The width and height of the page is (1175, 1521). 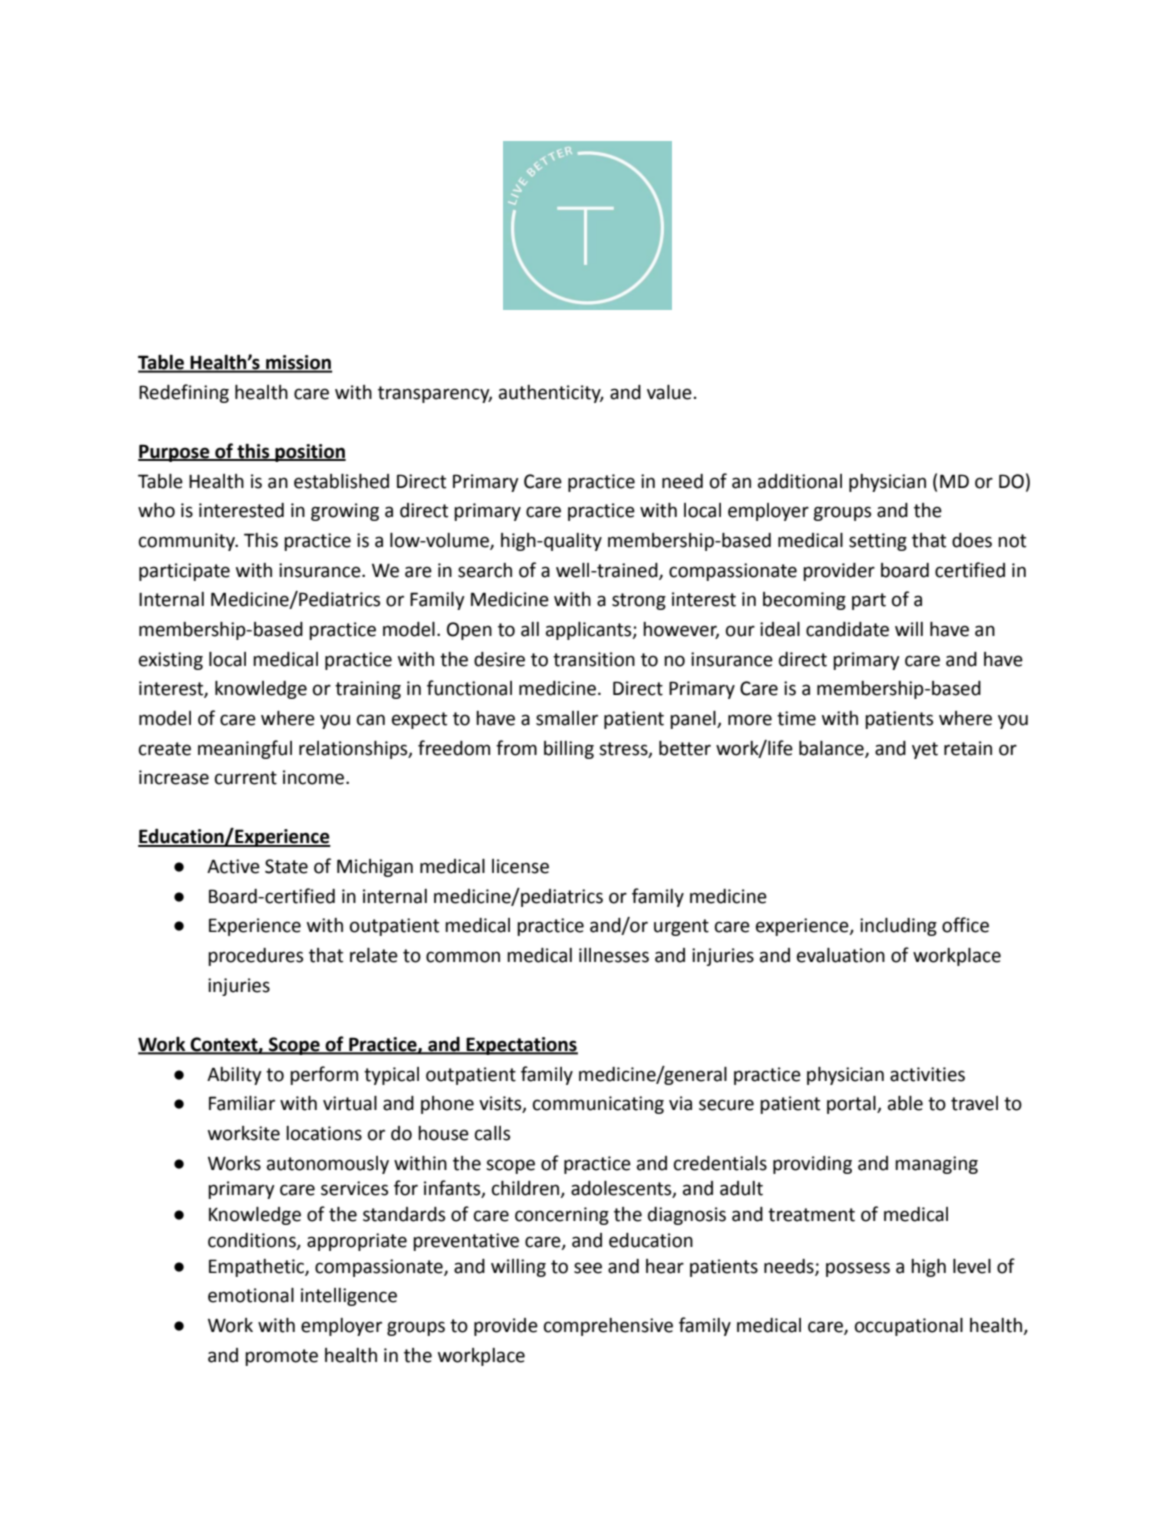 What do you see at coordinates (669, 392) in the page?
I see `value` at bounding box center [669, 392].
